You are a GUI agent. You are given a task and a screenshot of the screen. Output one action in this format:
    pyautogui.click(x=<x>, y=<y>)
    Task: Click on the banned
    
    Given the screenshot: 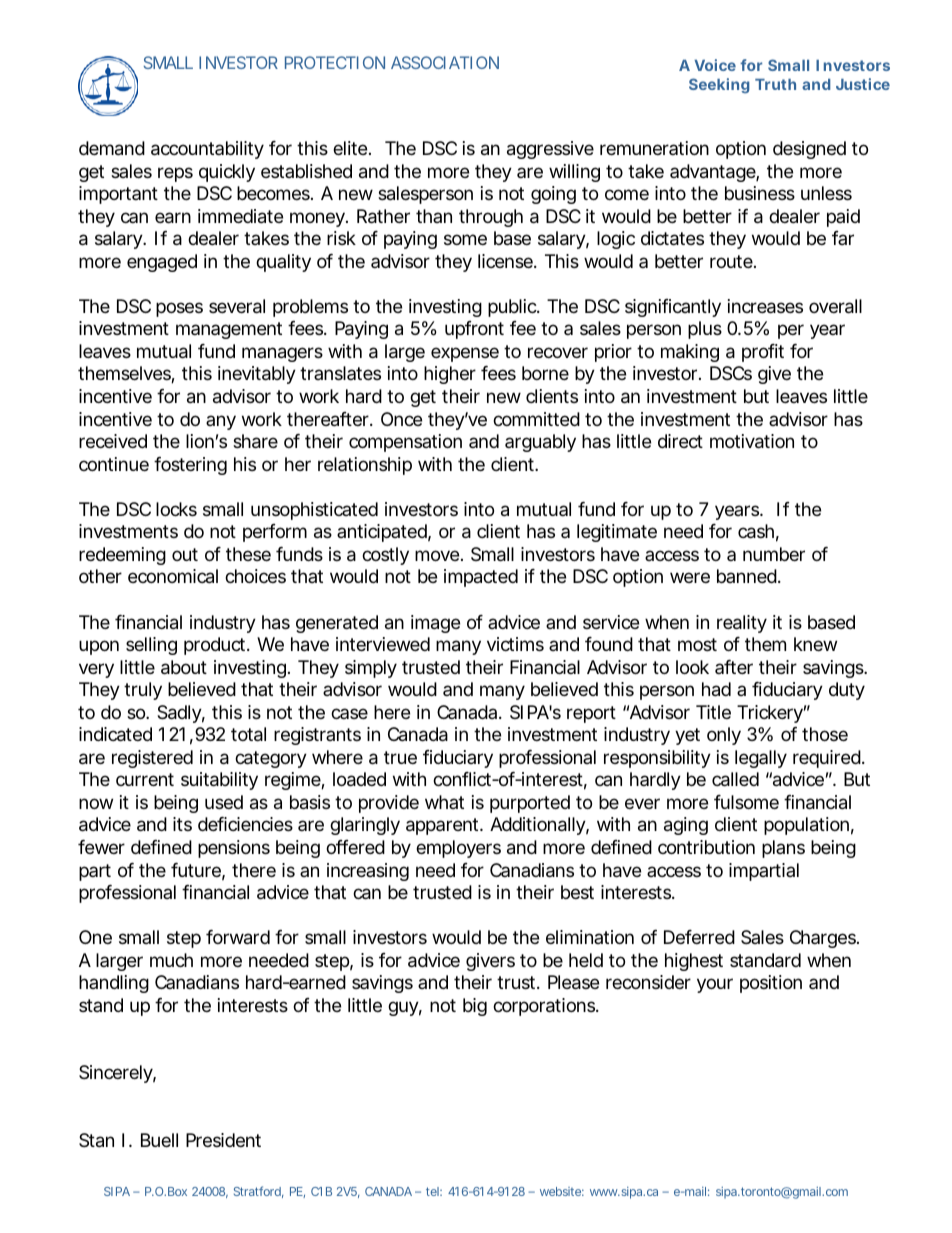 What is the action you would take?
    pyautogui.click(x=749, y=576)
